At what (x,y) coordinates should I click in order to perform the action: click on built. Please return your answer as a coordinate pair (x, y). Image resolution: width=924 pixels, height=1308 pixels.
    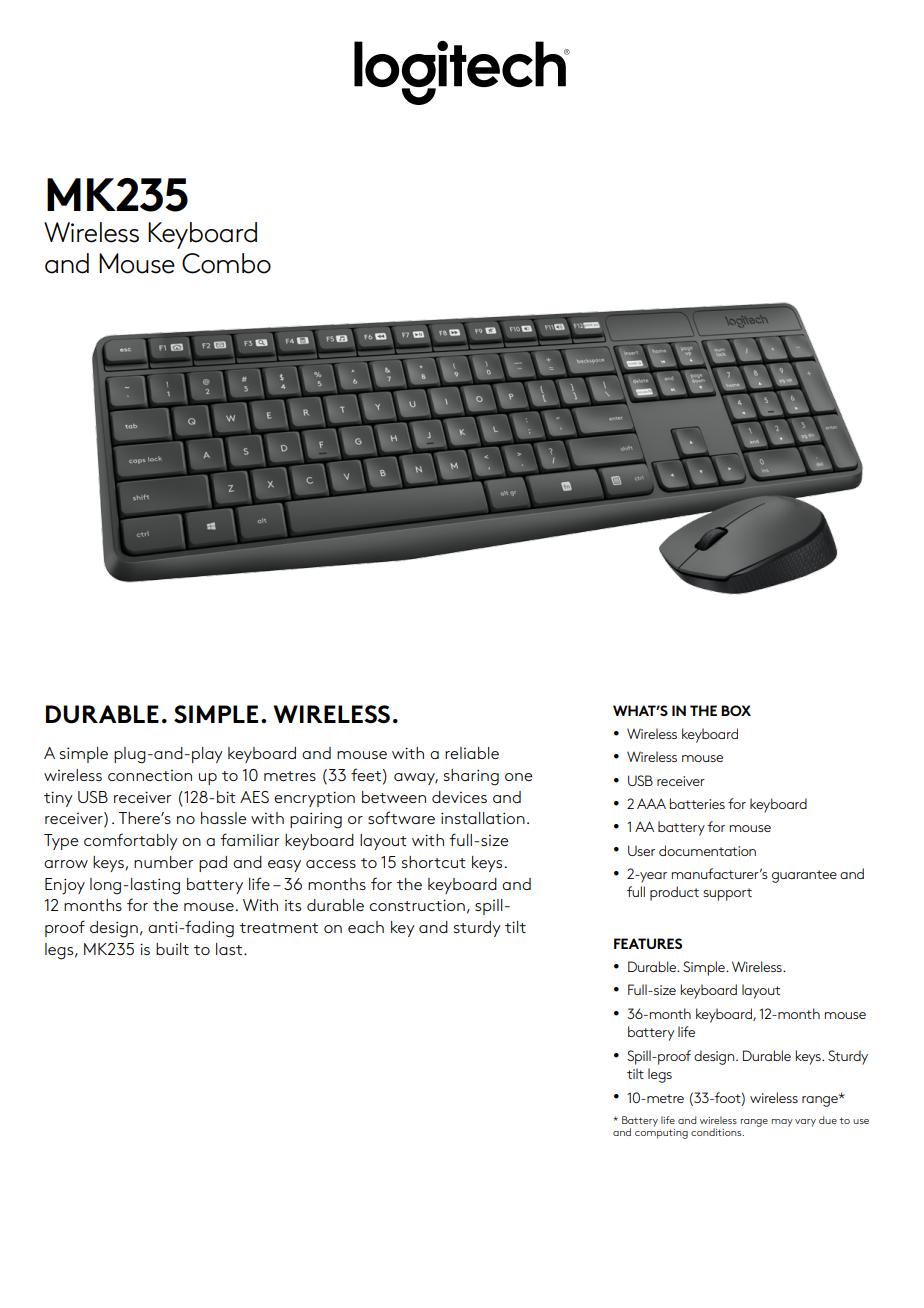
    Looking at the image, I should click on (172, 949).
